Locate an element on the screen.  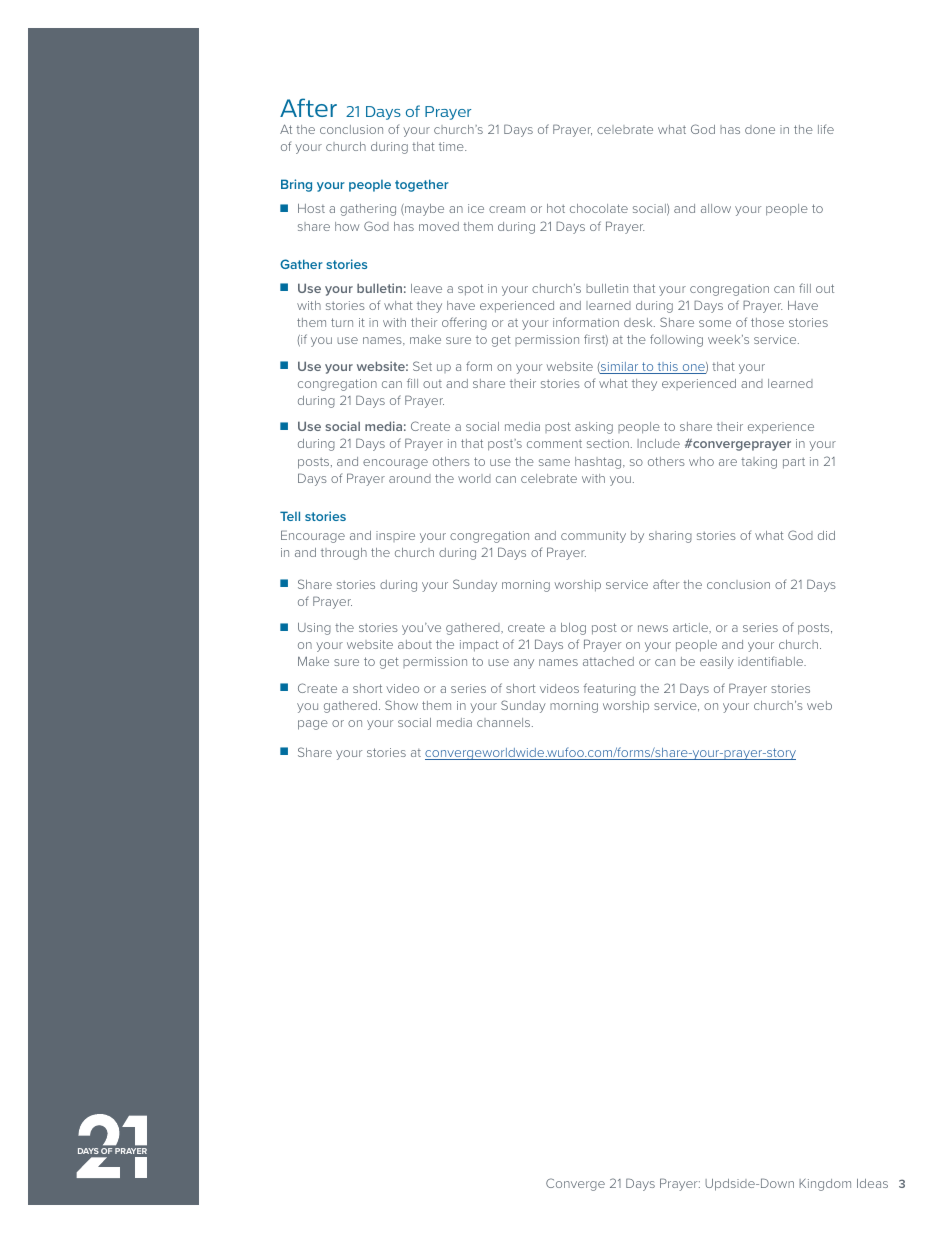
chocolate is located at coordinates (599, 208).
